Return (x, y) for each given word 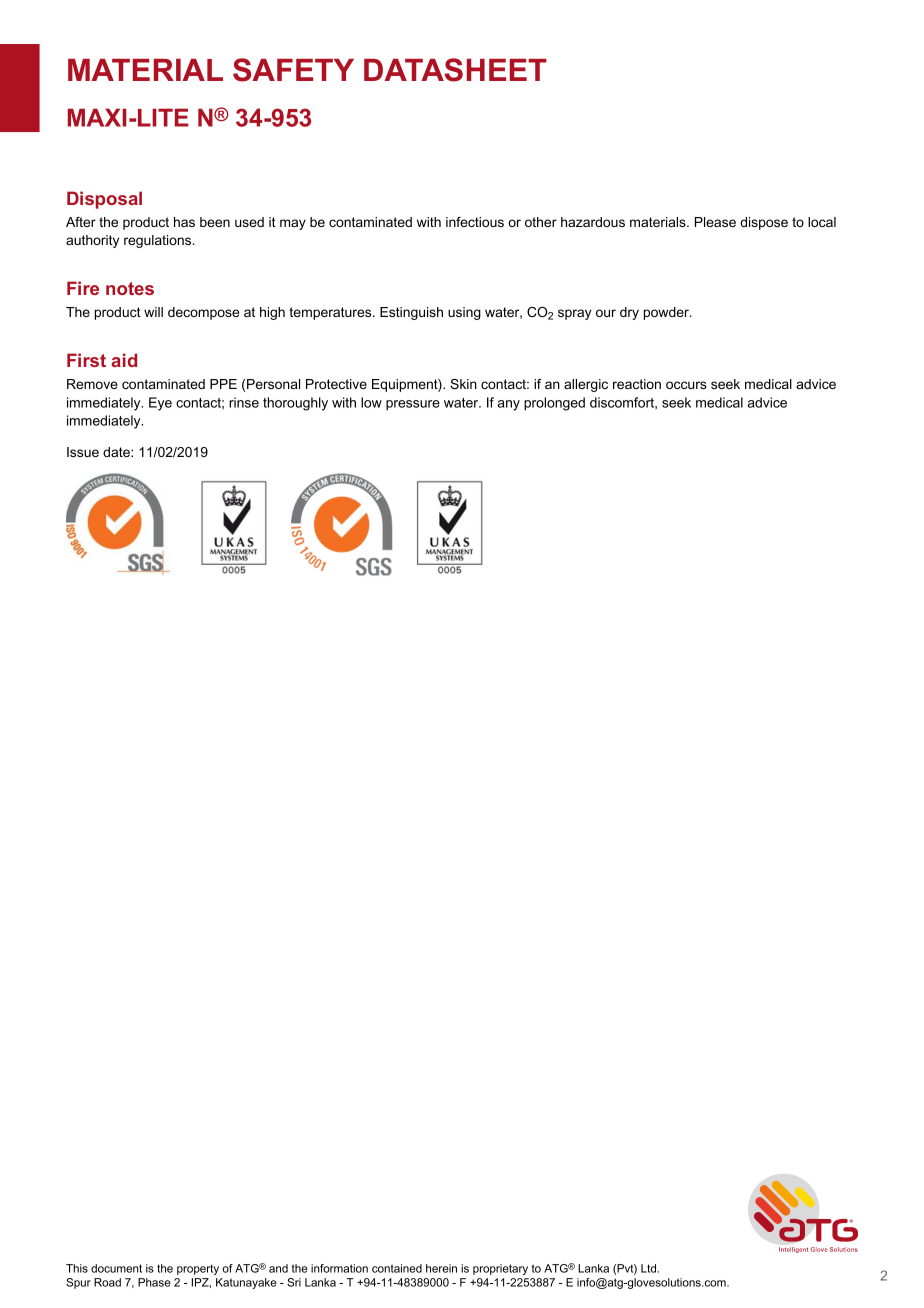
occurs (686, 385)
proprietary (500, 1269)
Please (715, 222)
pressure (413, 405)
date (117, 452)
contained (397, 1268)
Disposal (104, 200)
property (198, 1269)
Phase (154, 1282)
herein (441, 1268)
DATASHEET (455, 70)
